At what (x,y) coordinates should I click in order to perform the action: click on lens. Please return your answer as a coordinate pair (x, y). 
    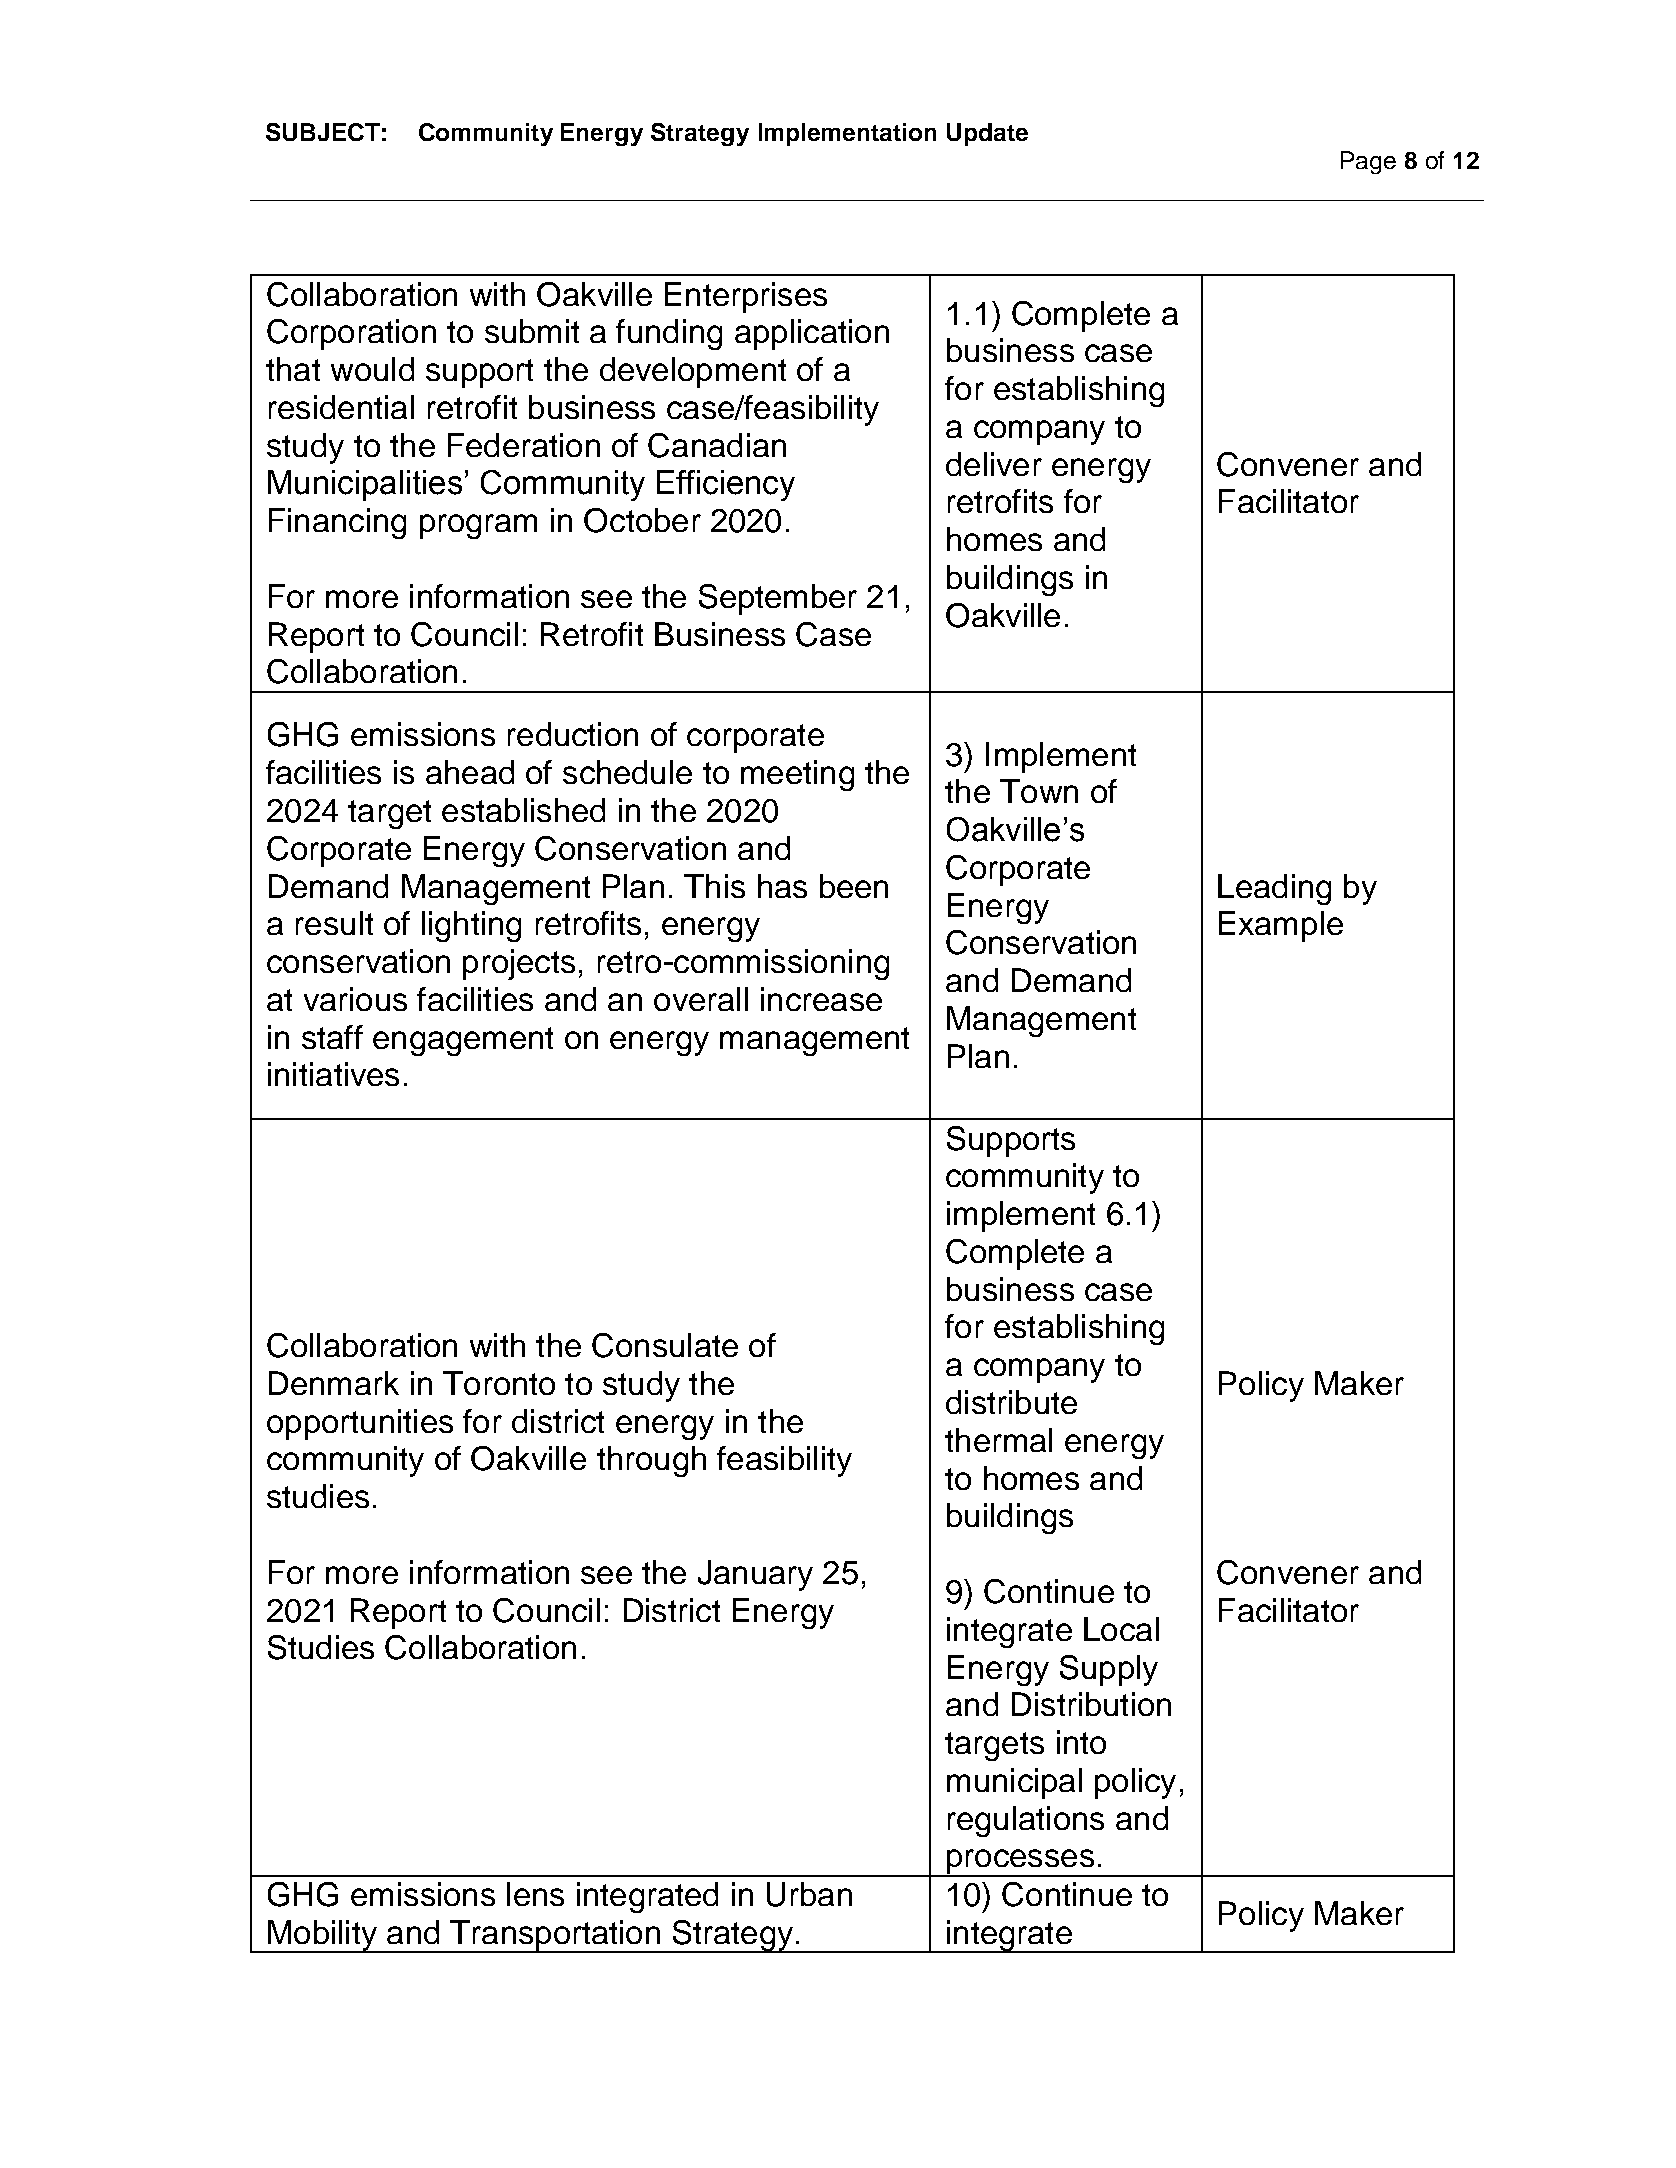
    Looking at the image, I should click on (535, 1894).
